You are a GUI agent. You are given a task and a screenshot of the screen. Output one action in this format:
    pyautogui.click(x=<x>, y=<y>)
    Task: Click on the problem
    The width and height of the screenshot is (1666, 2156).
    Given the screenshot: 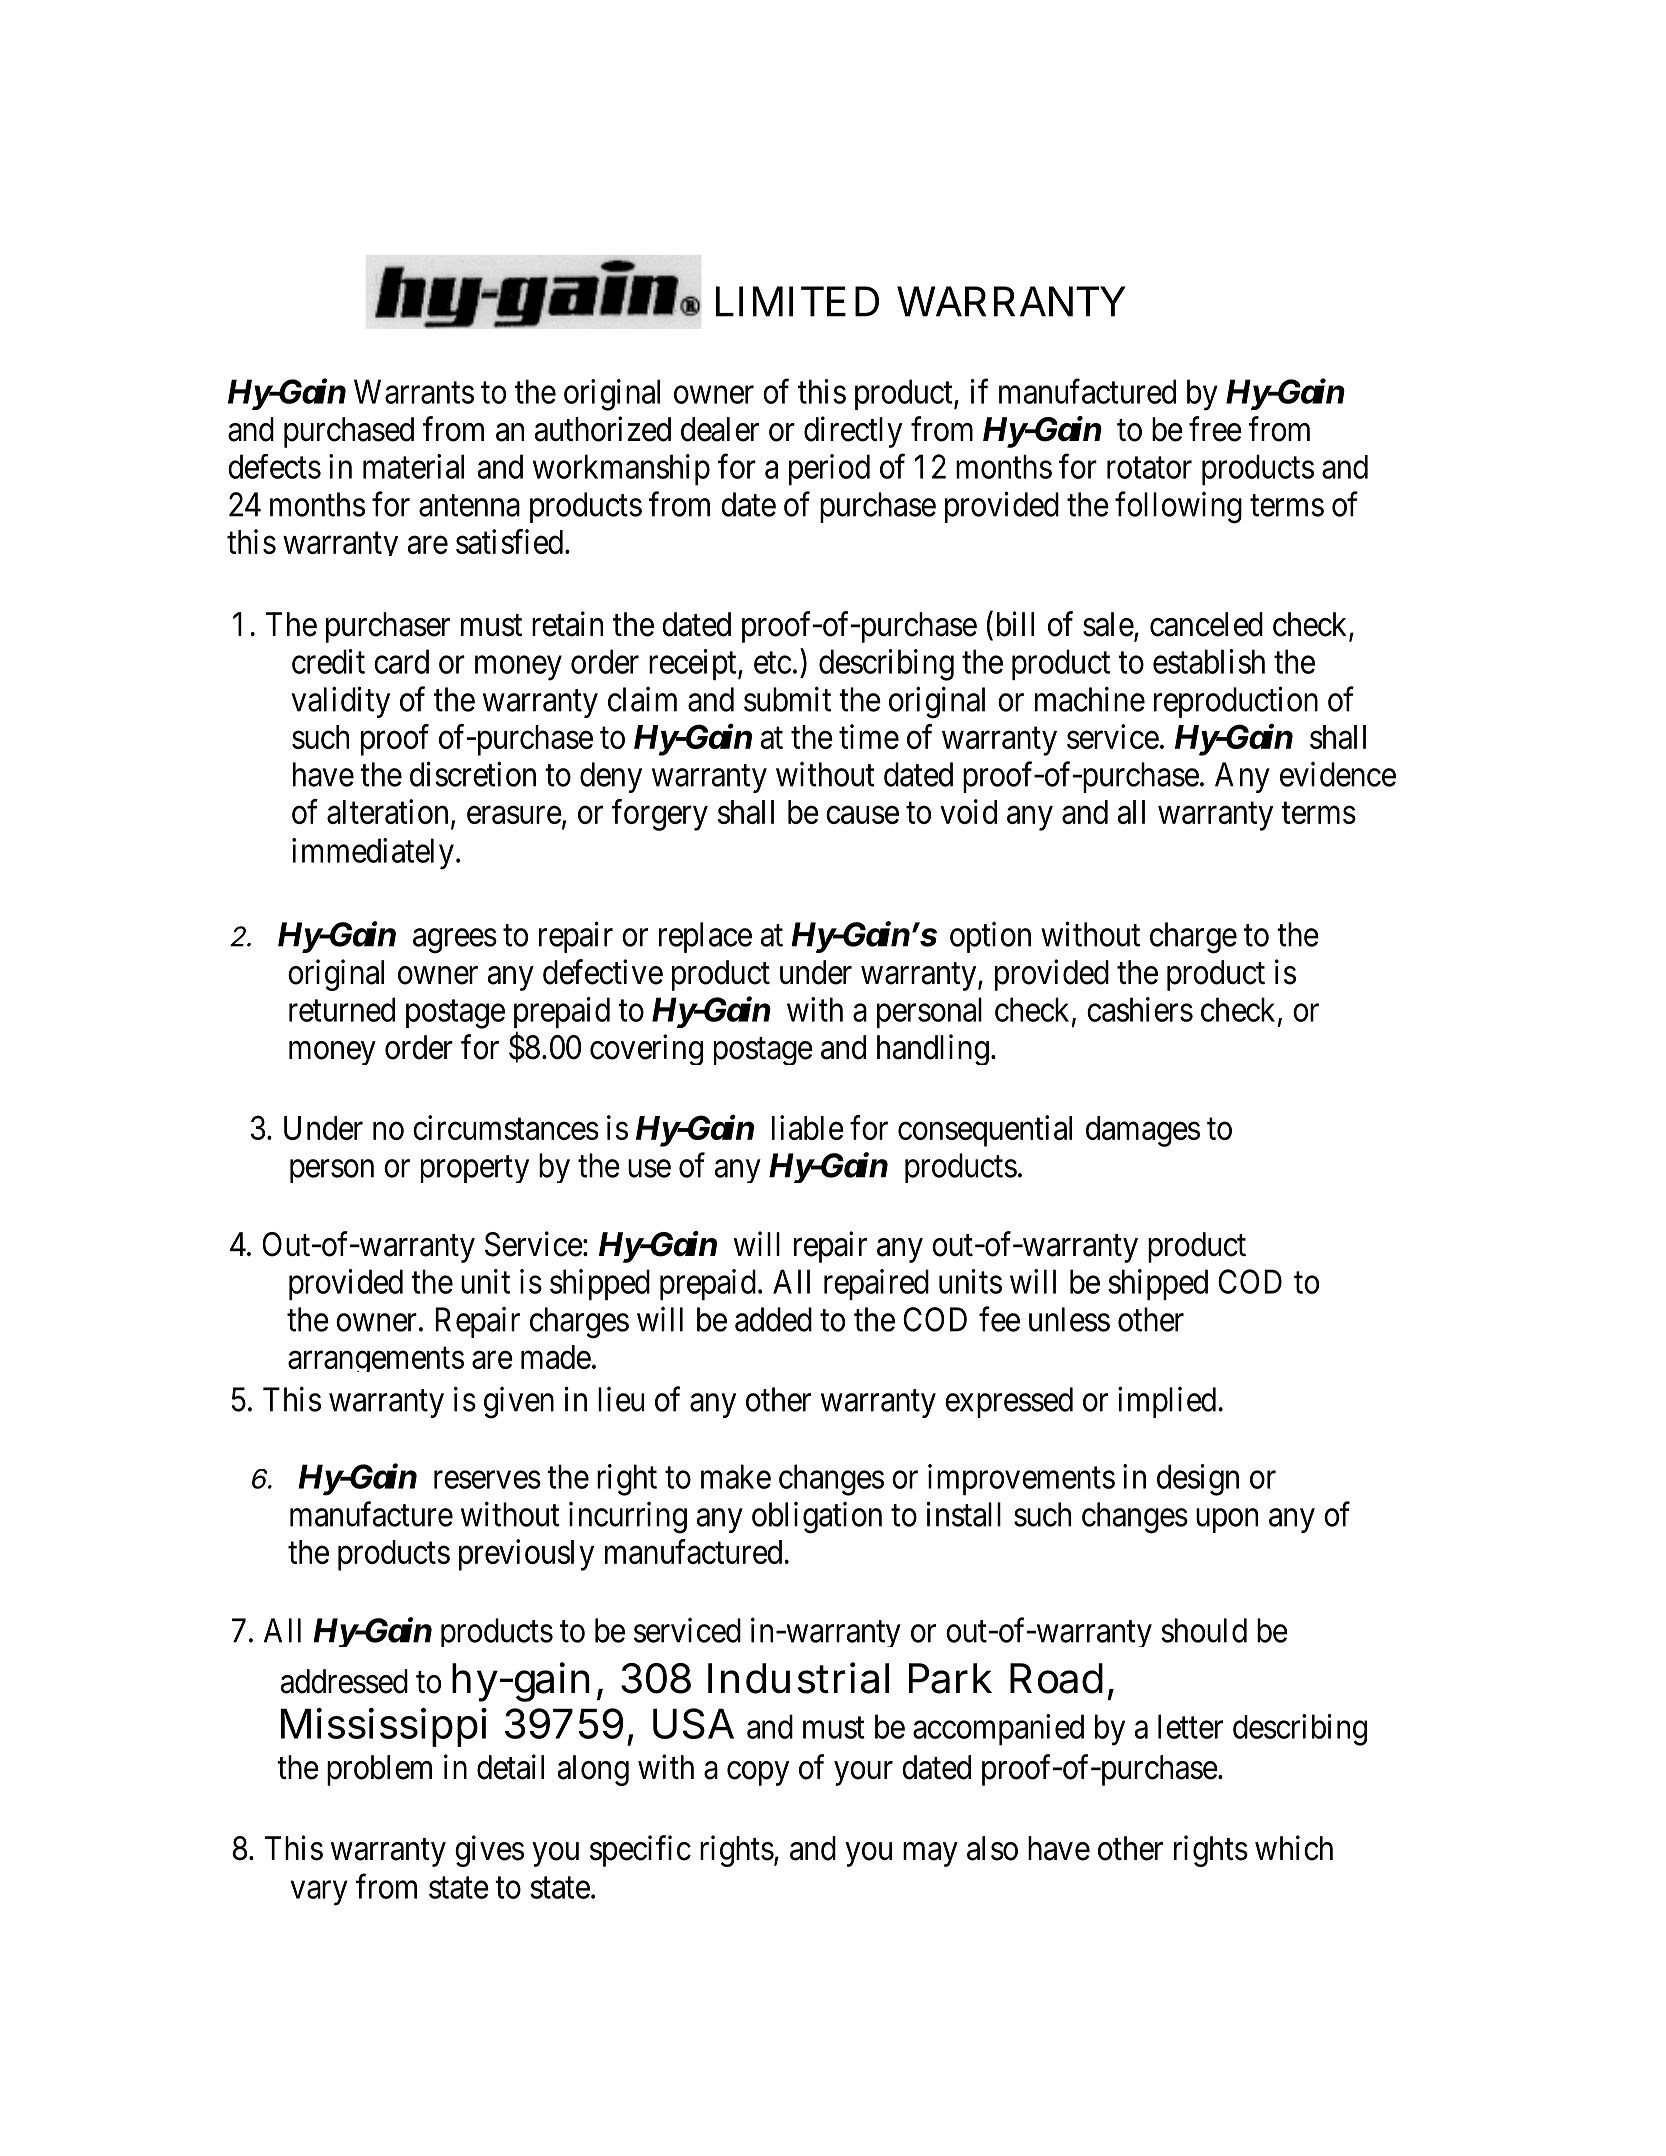 What is the action you would take?
    pyautogui.click(x=379, y=1770)
